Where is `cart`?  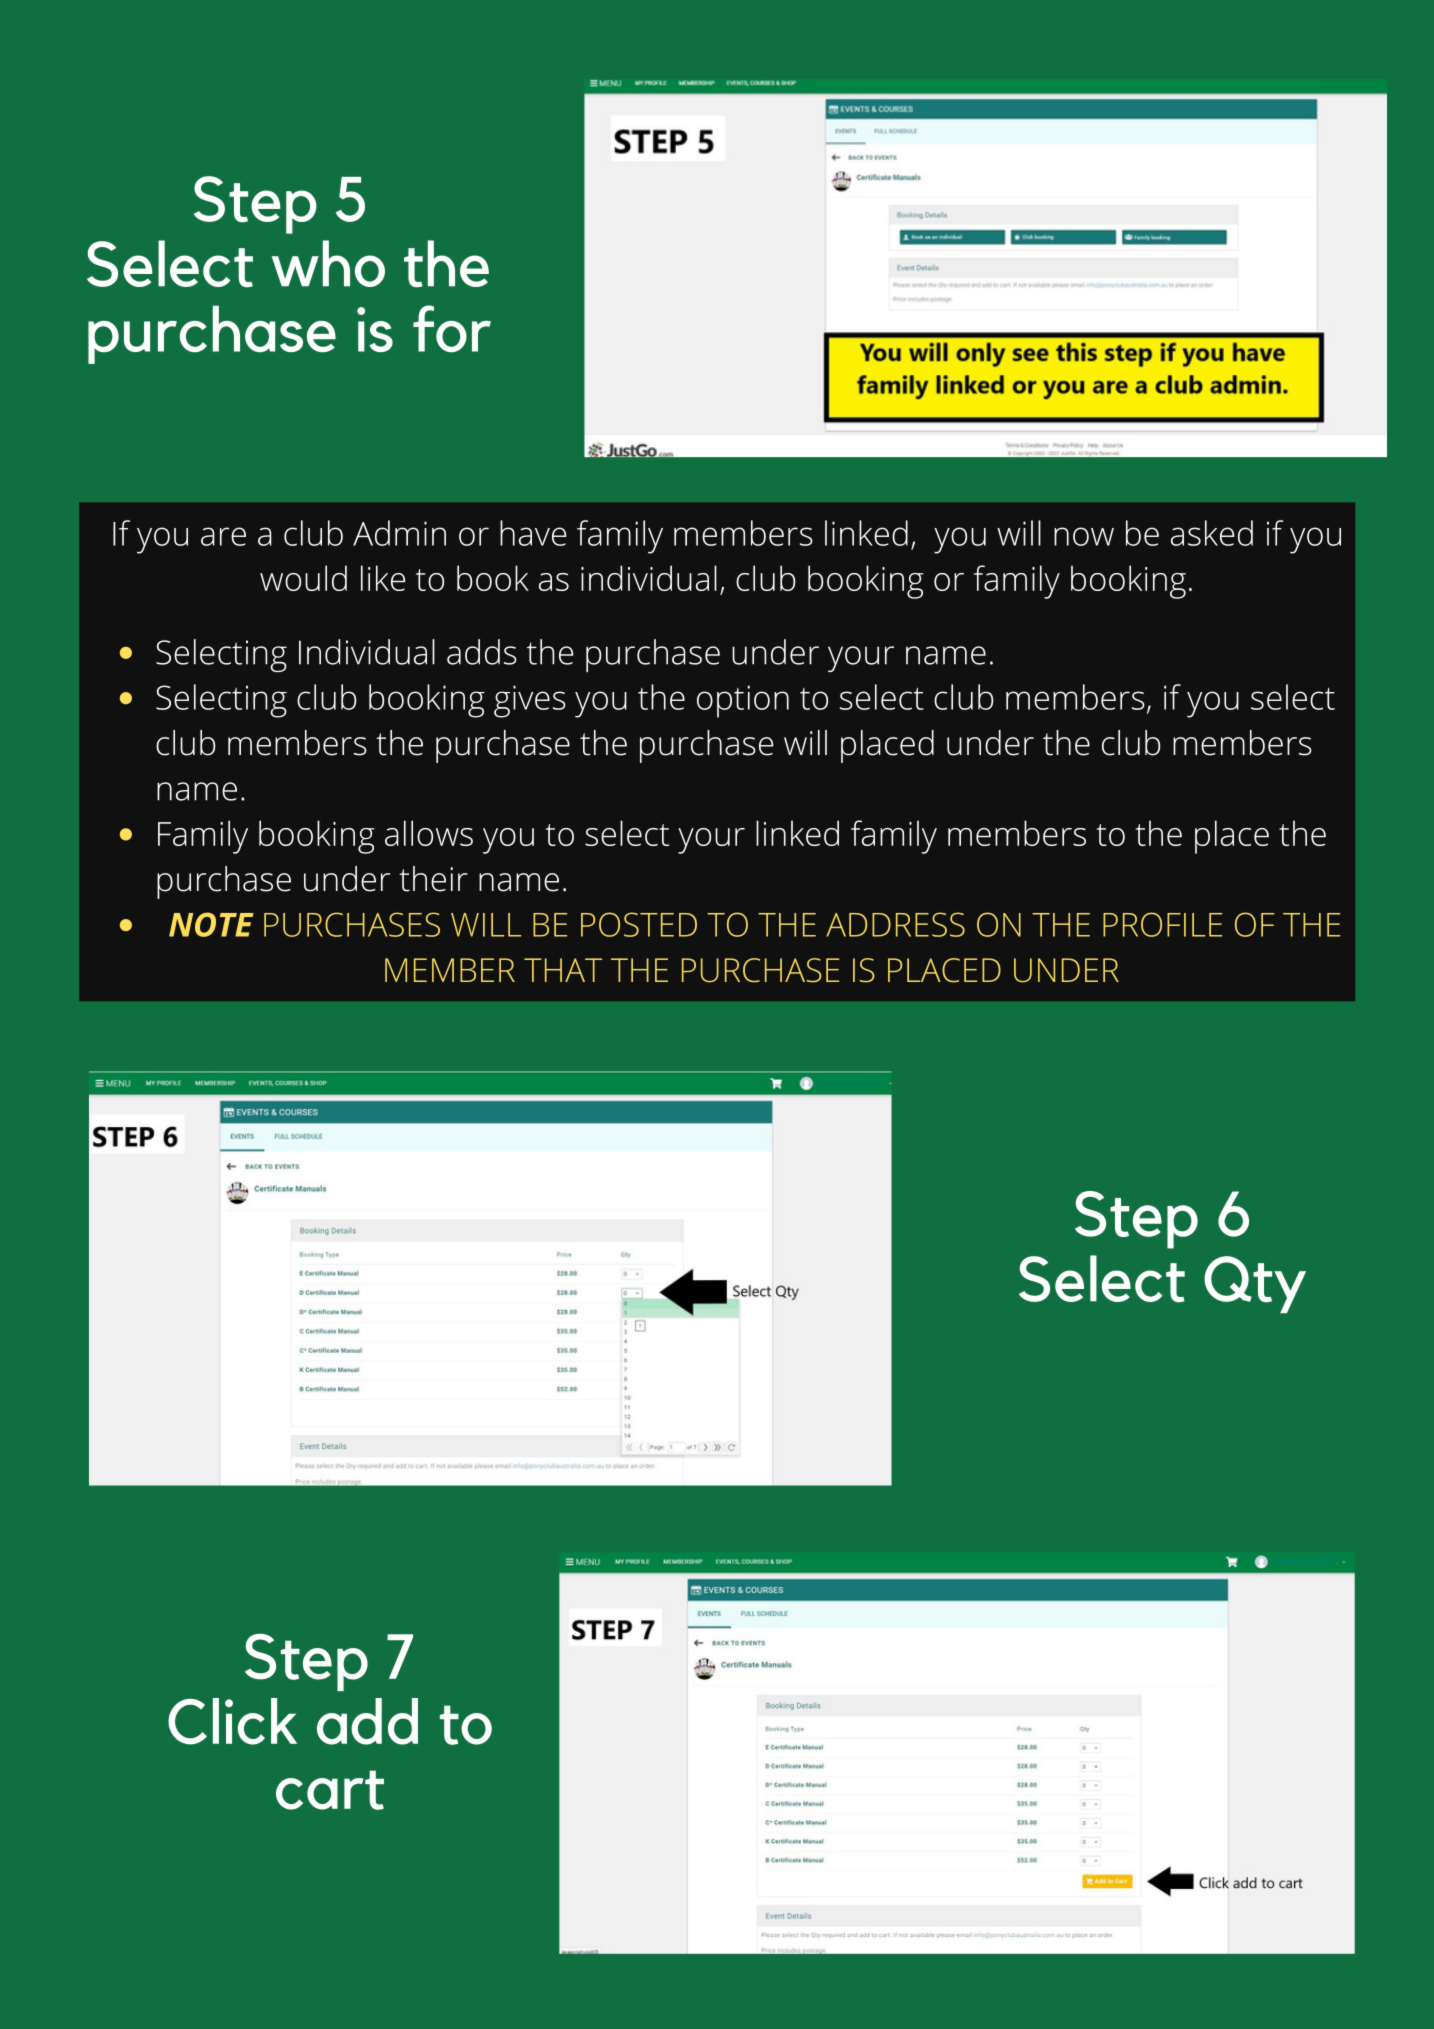 cart is located at coordinates (330, 1790).
